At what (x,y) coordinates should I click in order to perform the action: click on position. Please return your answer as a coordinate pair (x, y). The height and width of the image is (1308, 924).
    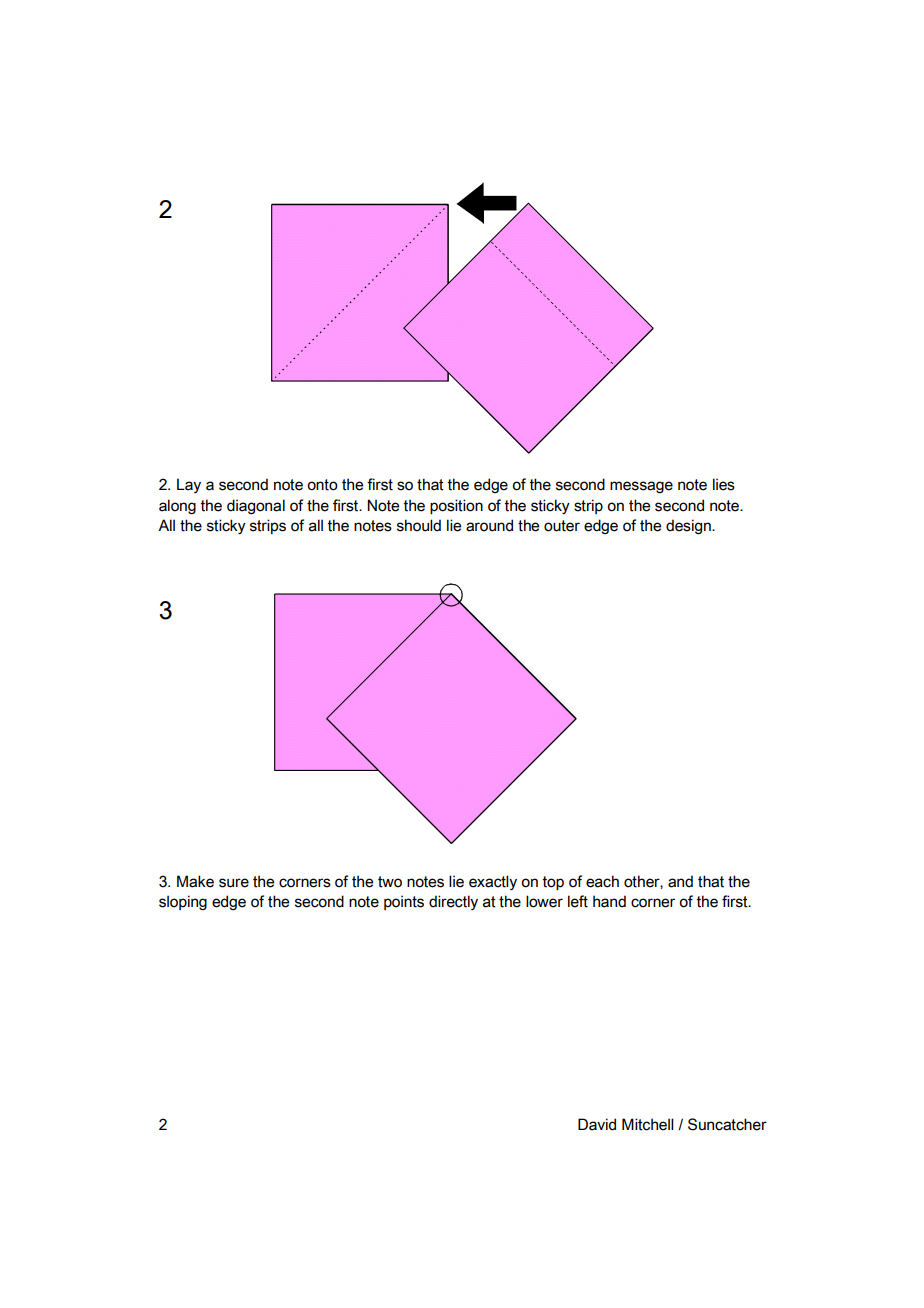
    Looking at the image, I should click on (456, 507).
